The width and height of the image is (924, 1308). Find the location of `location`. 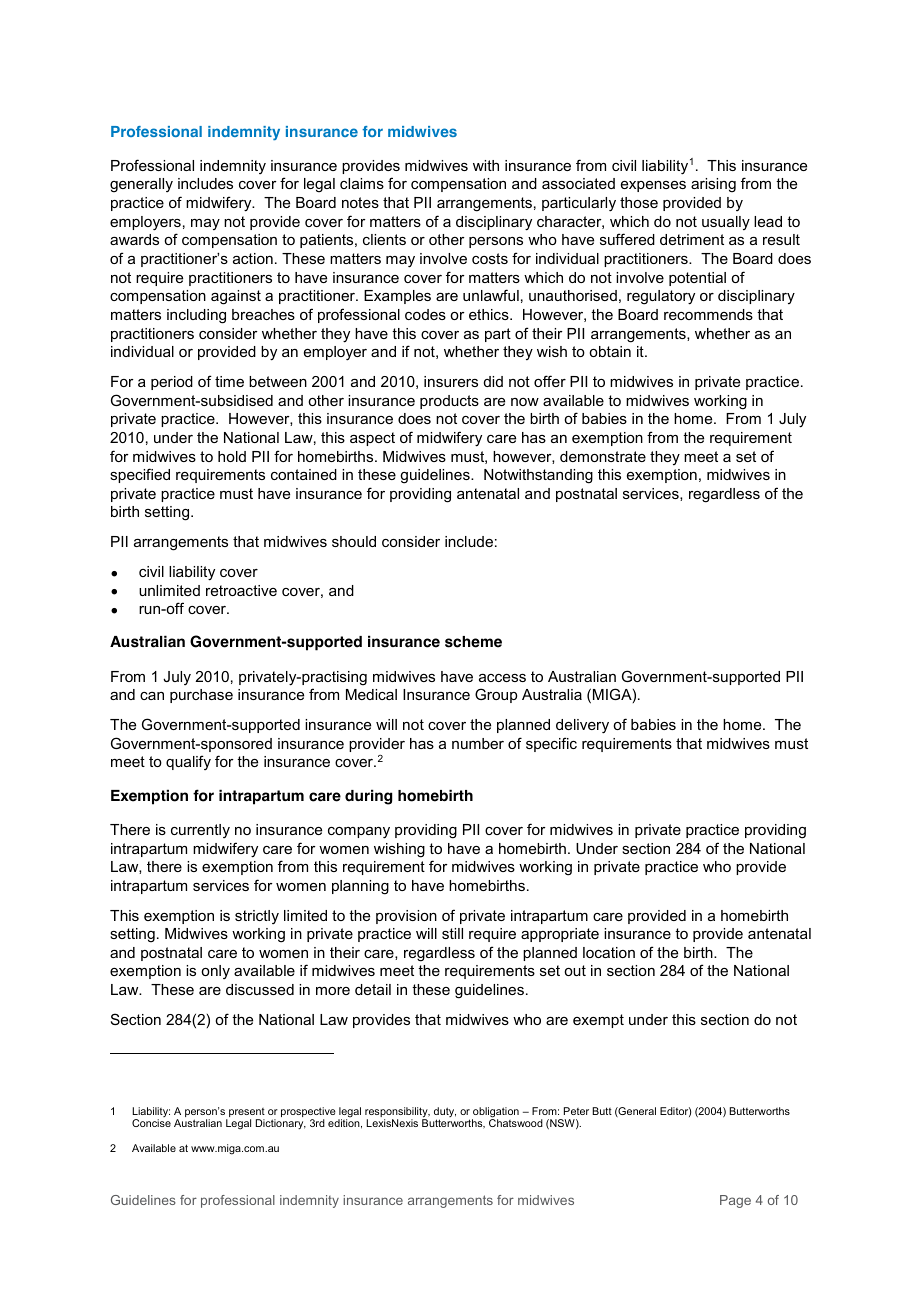

location is located at coordinates (609, 952).
